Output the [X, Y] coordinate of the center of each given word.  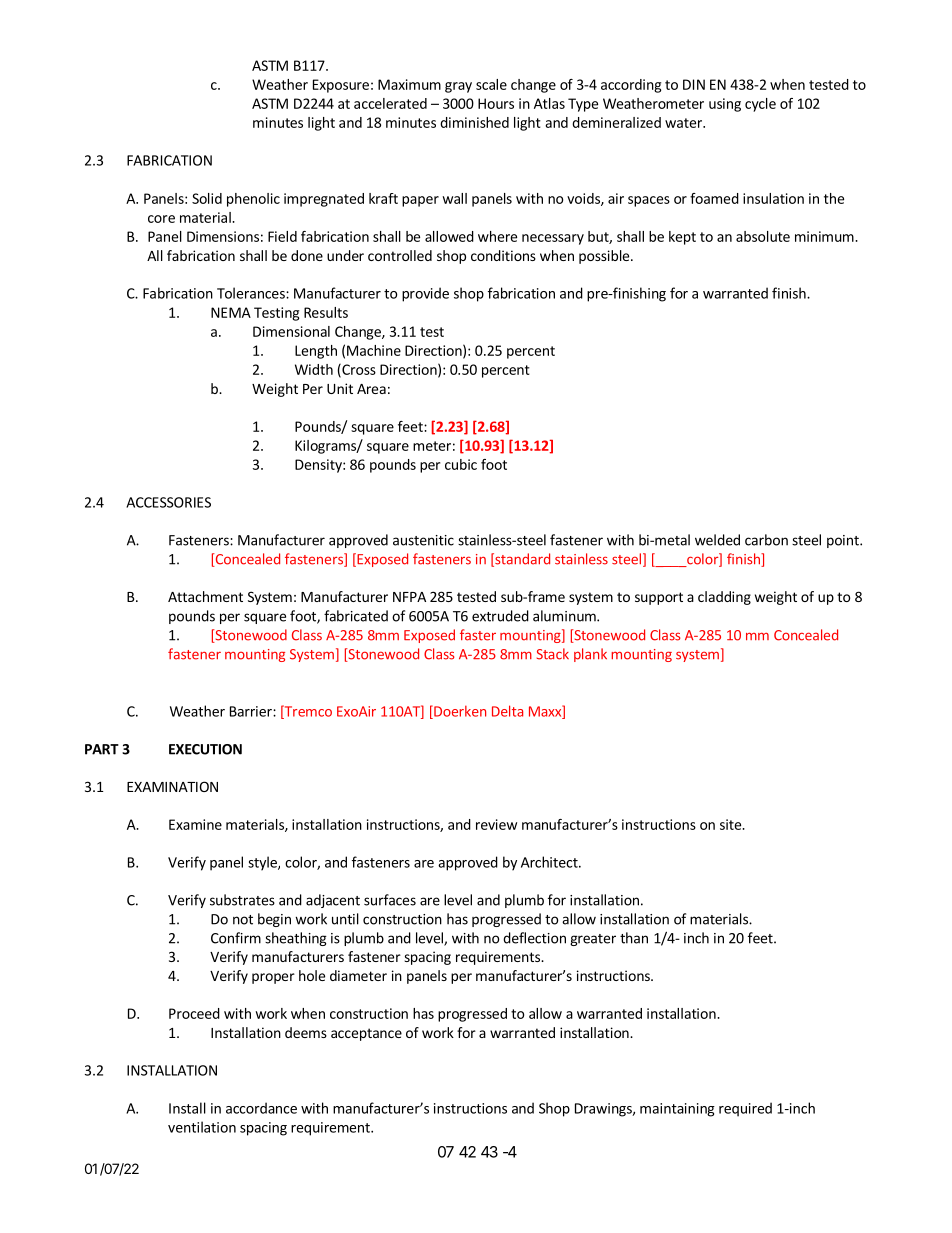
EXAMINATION [172, 786]
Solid [207, 198]
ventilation [202, 1127]
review [496, 824]
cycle [760, 105]
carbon [766, 540]
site [732, 824]
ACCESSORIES [168, 502]
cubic [461, 464]
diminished [474, 122]
